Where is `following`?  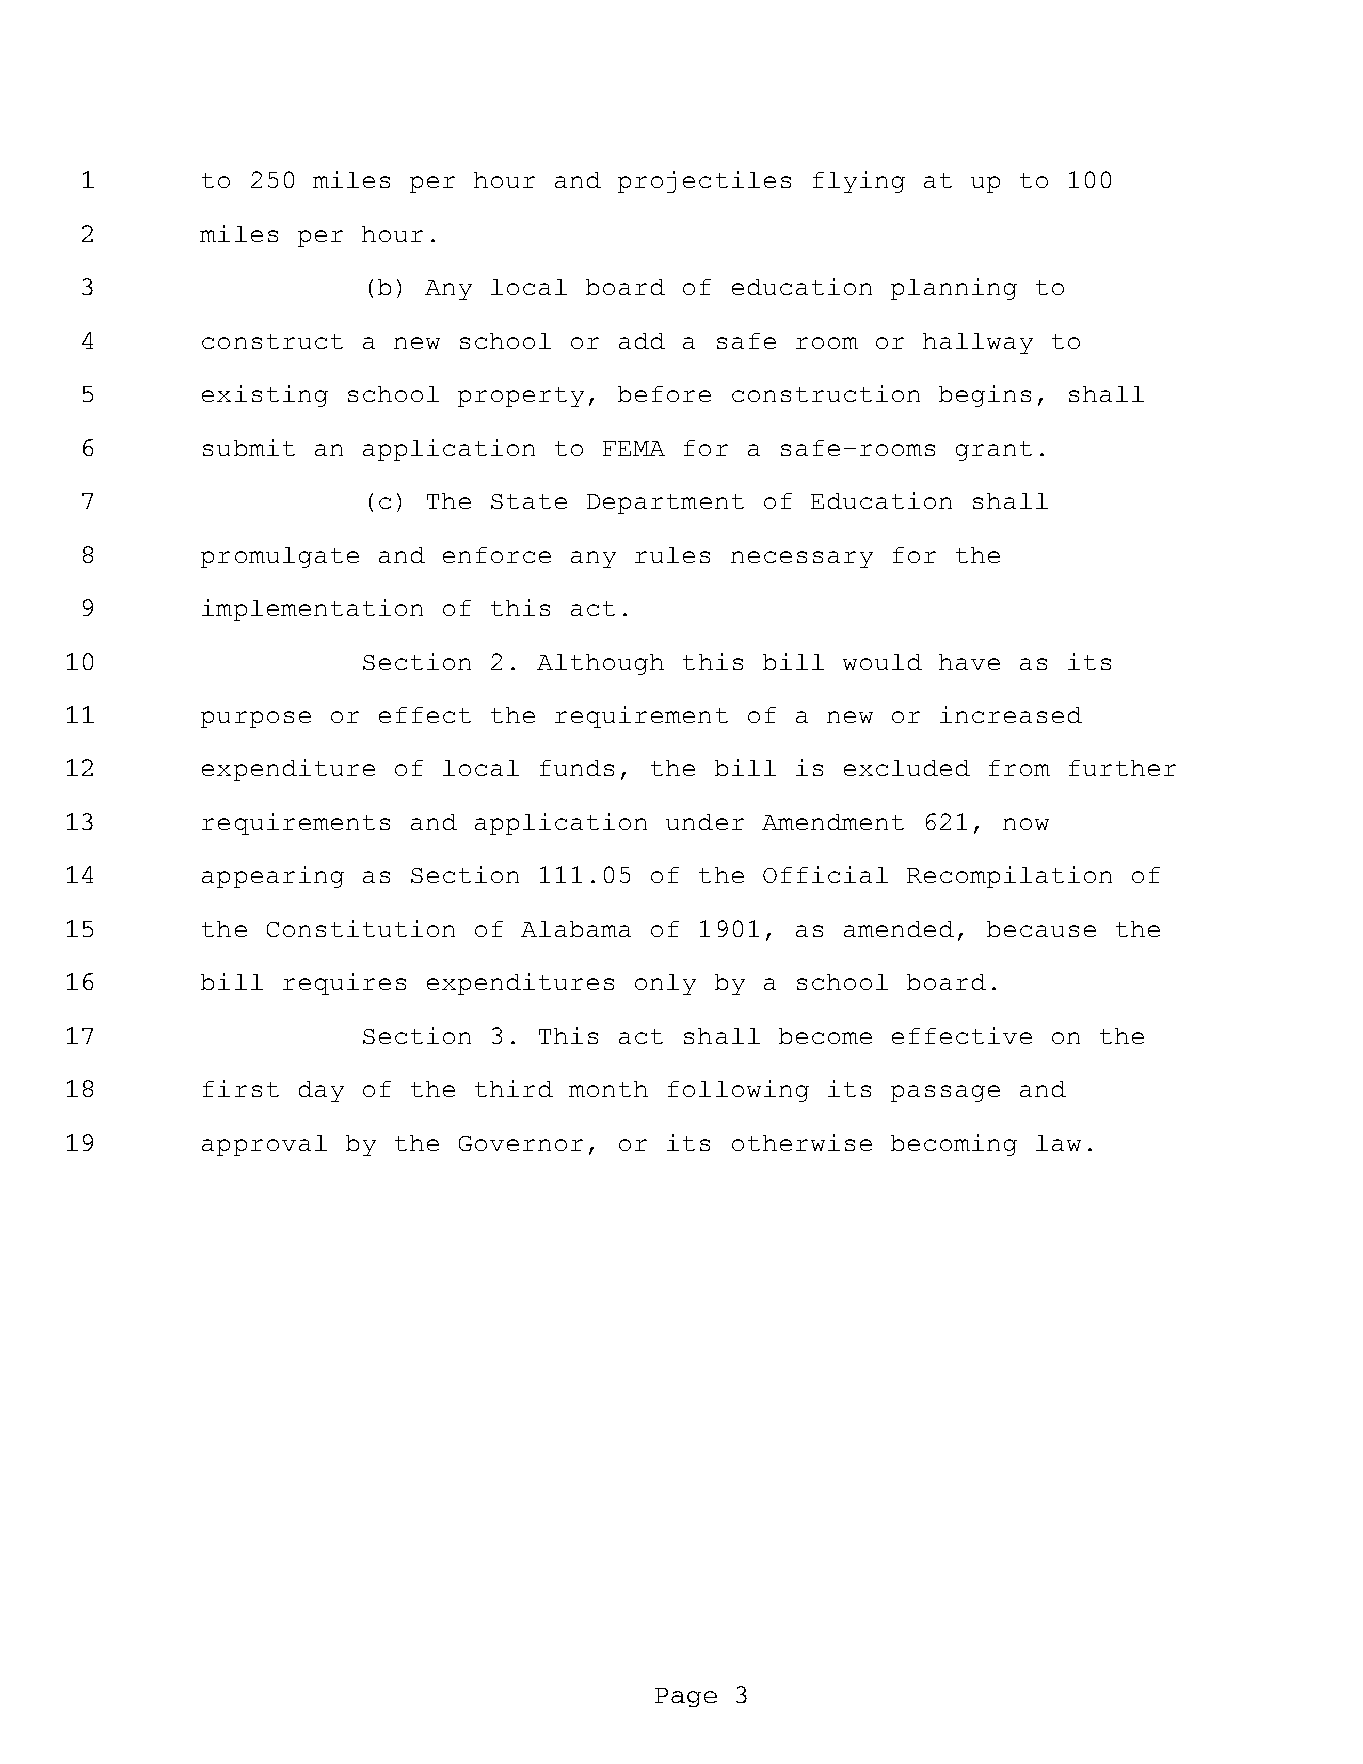
following is located at coordinates (738, 1091).
